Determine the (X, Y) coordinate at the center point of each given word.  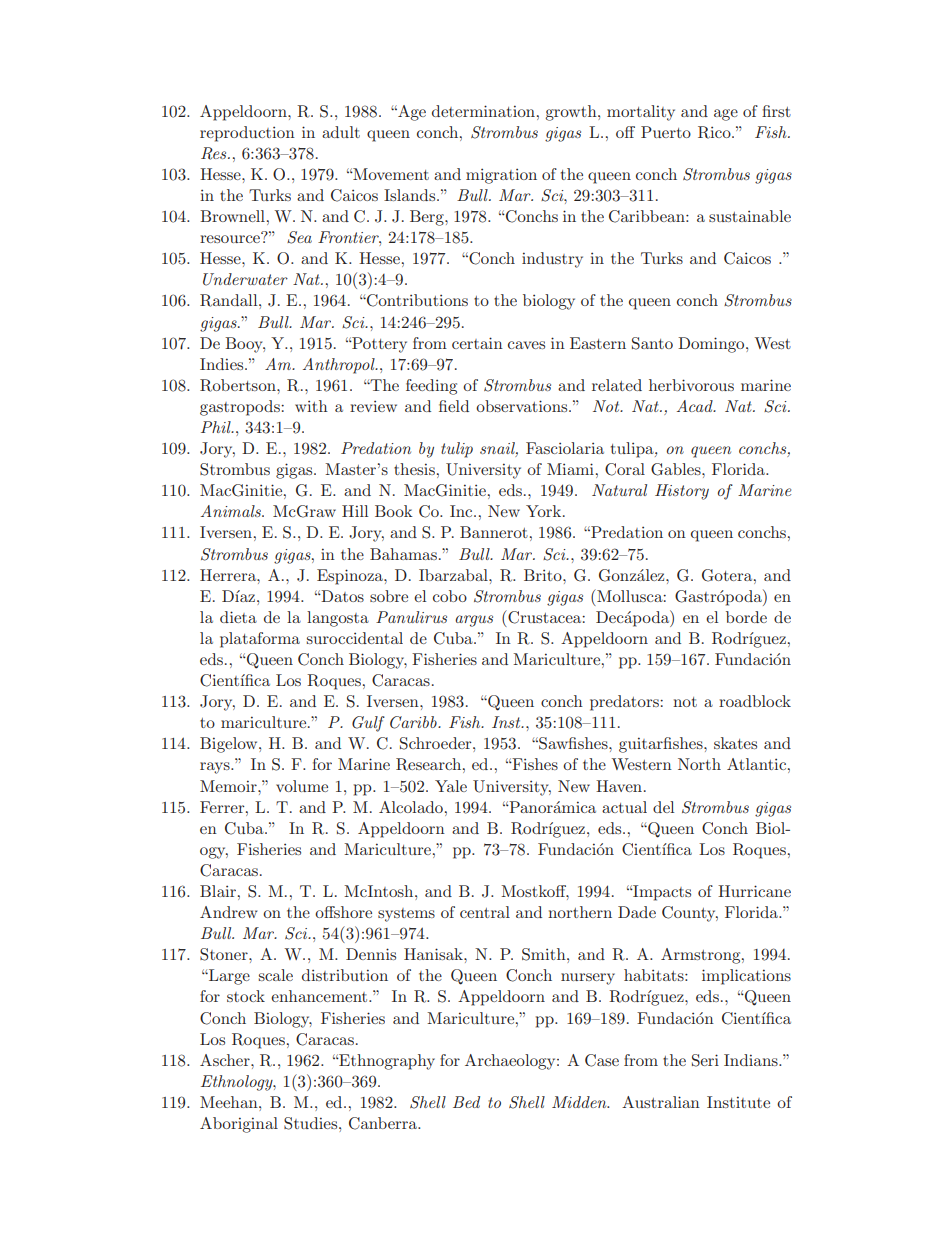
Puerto (666, 132)
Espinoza (351, 577)
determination (485, 111)
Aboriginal (239, 1125)
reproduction (247, 134)
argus (474, 621)
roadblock (755, 701)
